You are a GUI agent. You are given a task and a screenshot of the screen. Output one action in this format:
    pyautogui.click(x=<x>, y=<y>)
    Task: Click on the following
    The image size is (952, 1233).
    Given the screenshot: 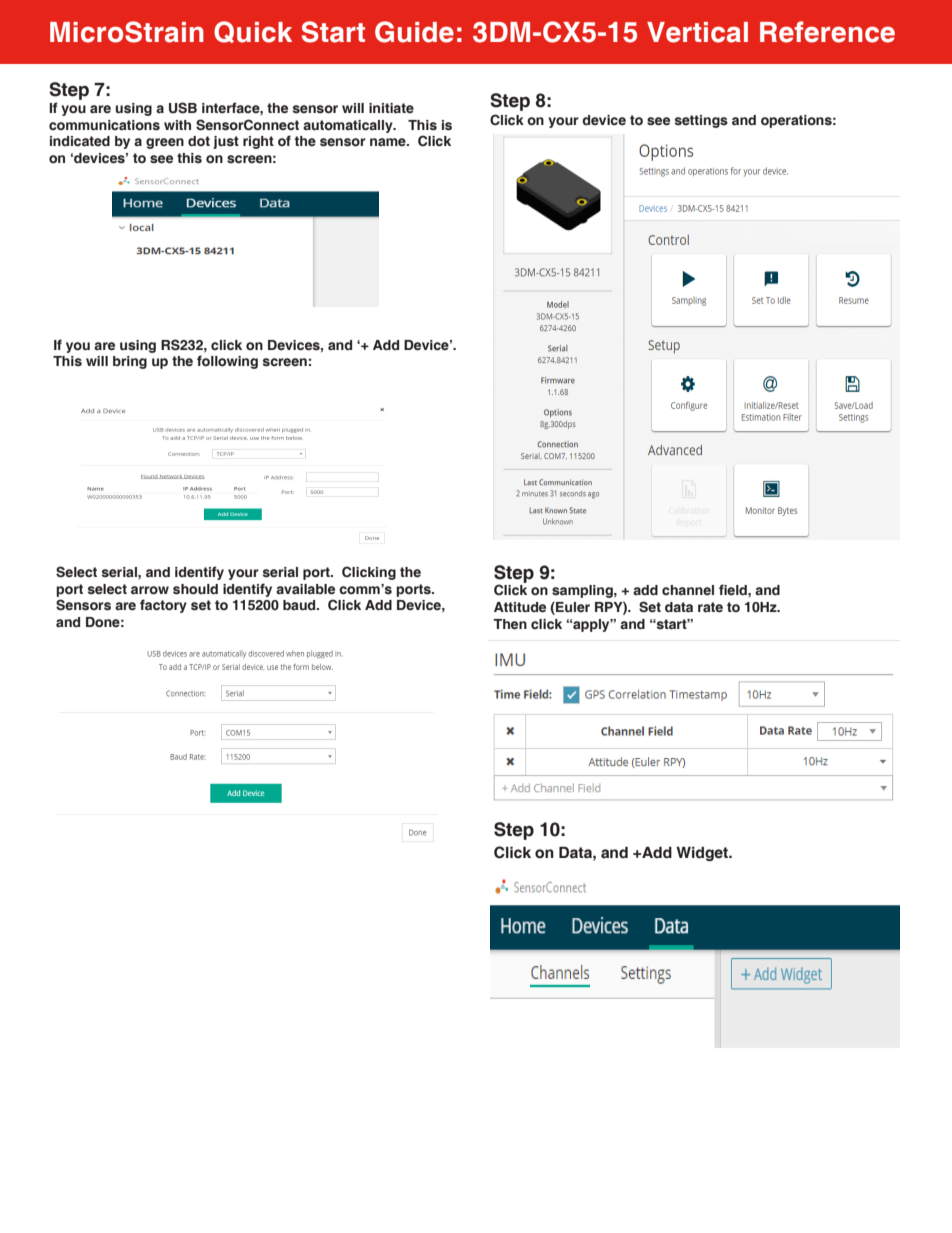 What is the action you would take?
    pyautogui.click(x=227, y=362)
